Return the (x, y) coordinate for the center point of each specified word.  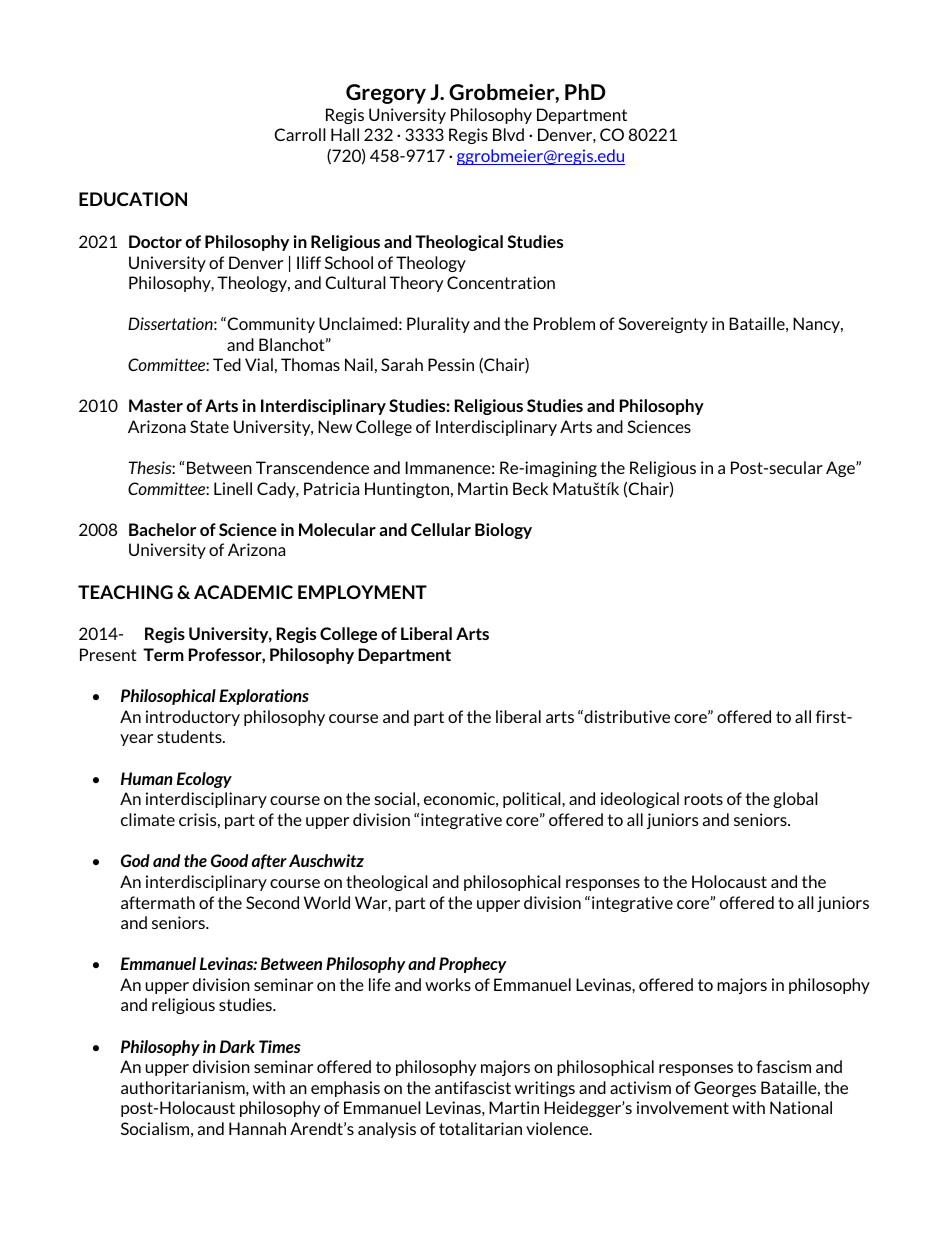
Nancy (818, 325)
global (795, 800)
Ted (227, 364)
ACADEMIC (243, 592)
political (533, 800)
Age (841, 469)
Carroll (300, 134)
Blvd (508, 134)
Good (229, 860)
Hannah (257, 1128)
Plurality (438, 325)
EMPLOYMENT (362, 592)
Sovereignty (663, 325)
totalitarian (480, 1128)
